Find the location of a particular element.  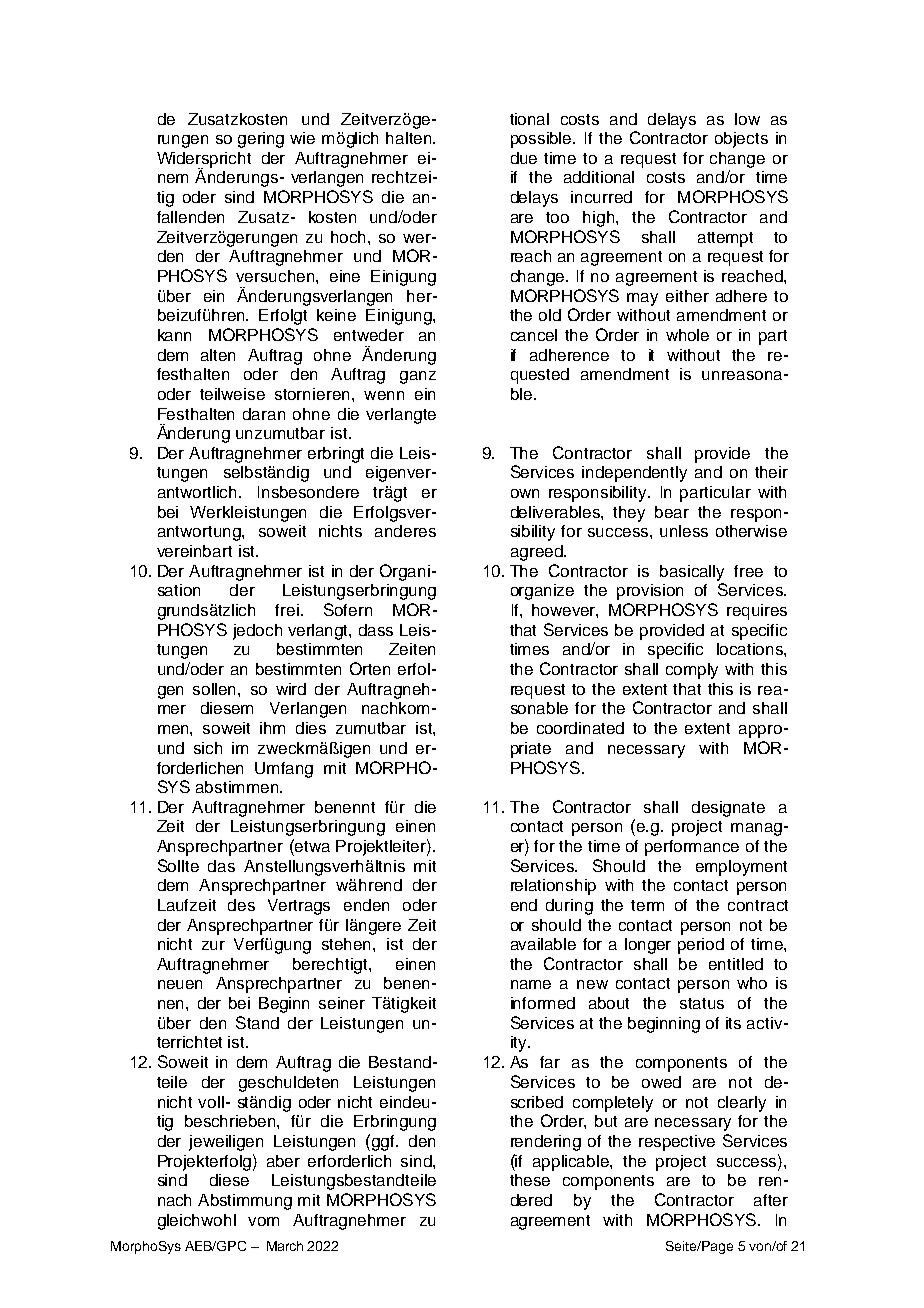

whole is located at coordinates (687, 335).
